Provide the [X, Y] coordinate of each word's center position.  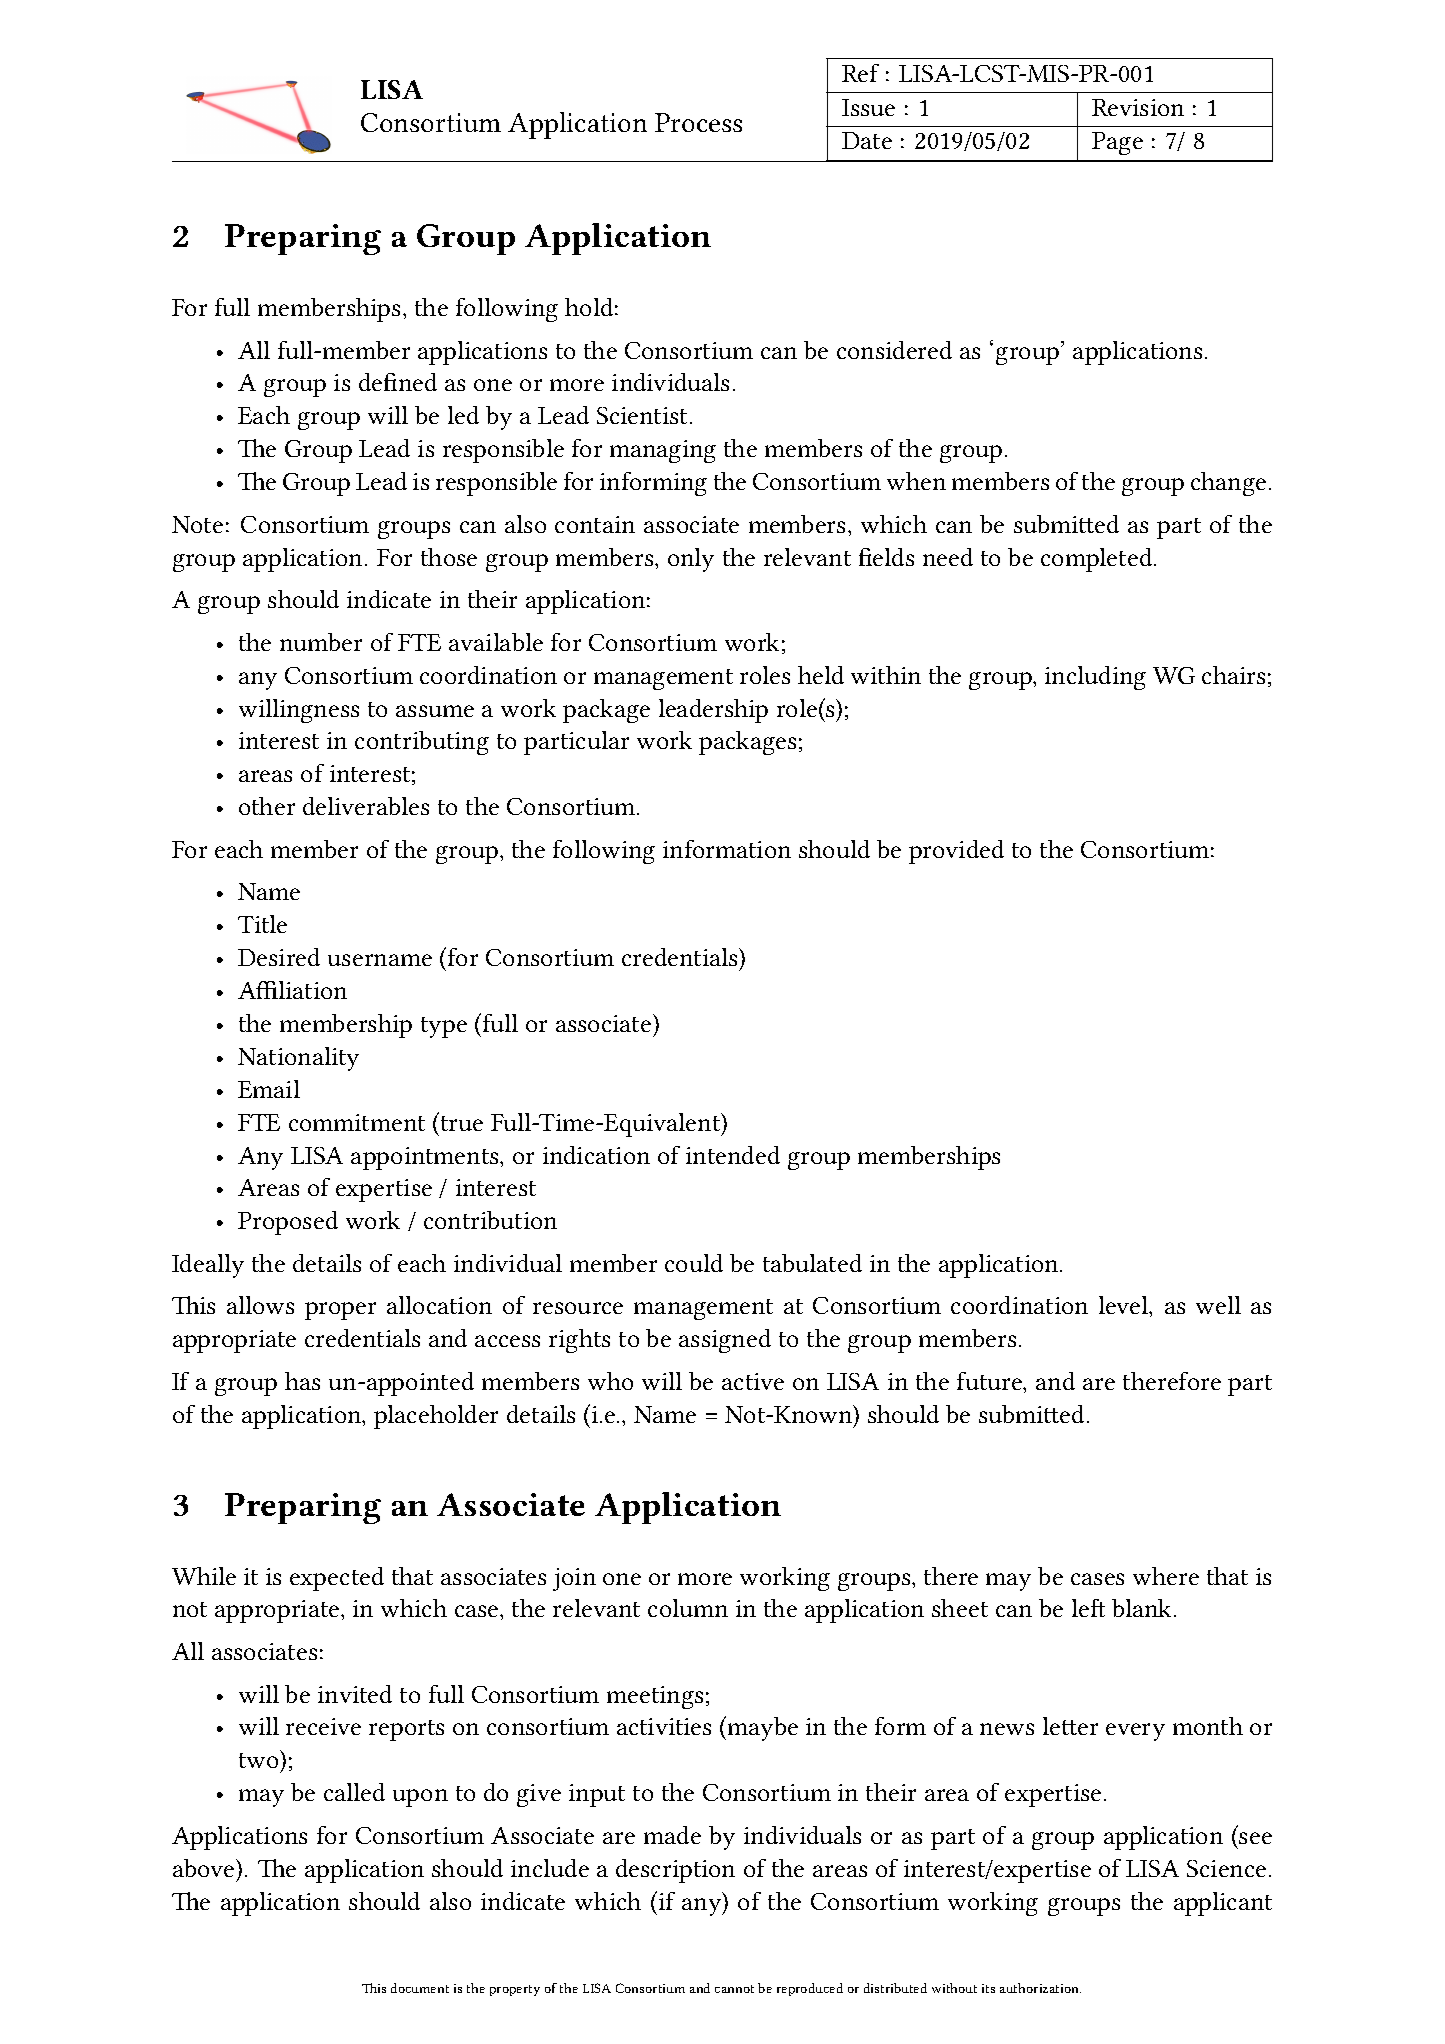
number [321, 642]
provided [956, 852]
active [753, 1381]
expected [337, 1579]
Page [1117, 143]
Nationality [298, 1059]
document [420, 1988]
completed [1098, 560]
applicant [1223, 1904]
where [1166, 1576]
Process [698, 122]
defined [398, 382]
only [691, 560]
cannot [734, 1989]
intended [733, 1155]
